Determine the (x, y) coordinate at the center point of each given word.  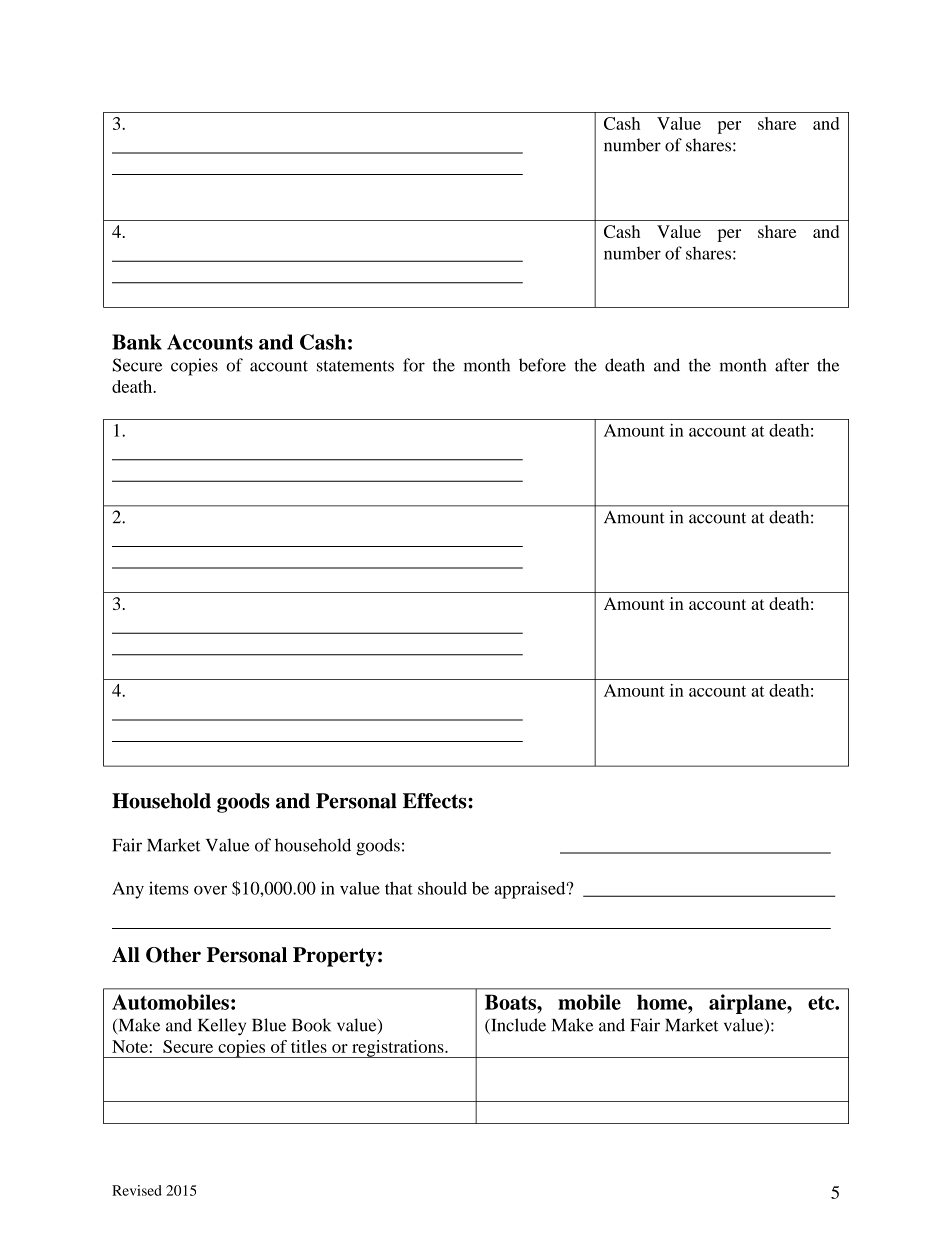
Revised (137, 1190)
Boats (511, 1002)
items (169, 888)
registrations (398, 1049)
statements (355, 366)
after (792, 365)
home (663, 1002)
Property (334, 957)
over (210, 890)
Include (517, 1026)
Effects (436, 801)
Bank (137, 342)
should (442, 888)
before (542, 365)
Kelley (222, 1027)
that (399, 888)
